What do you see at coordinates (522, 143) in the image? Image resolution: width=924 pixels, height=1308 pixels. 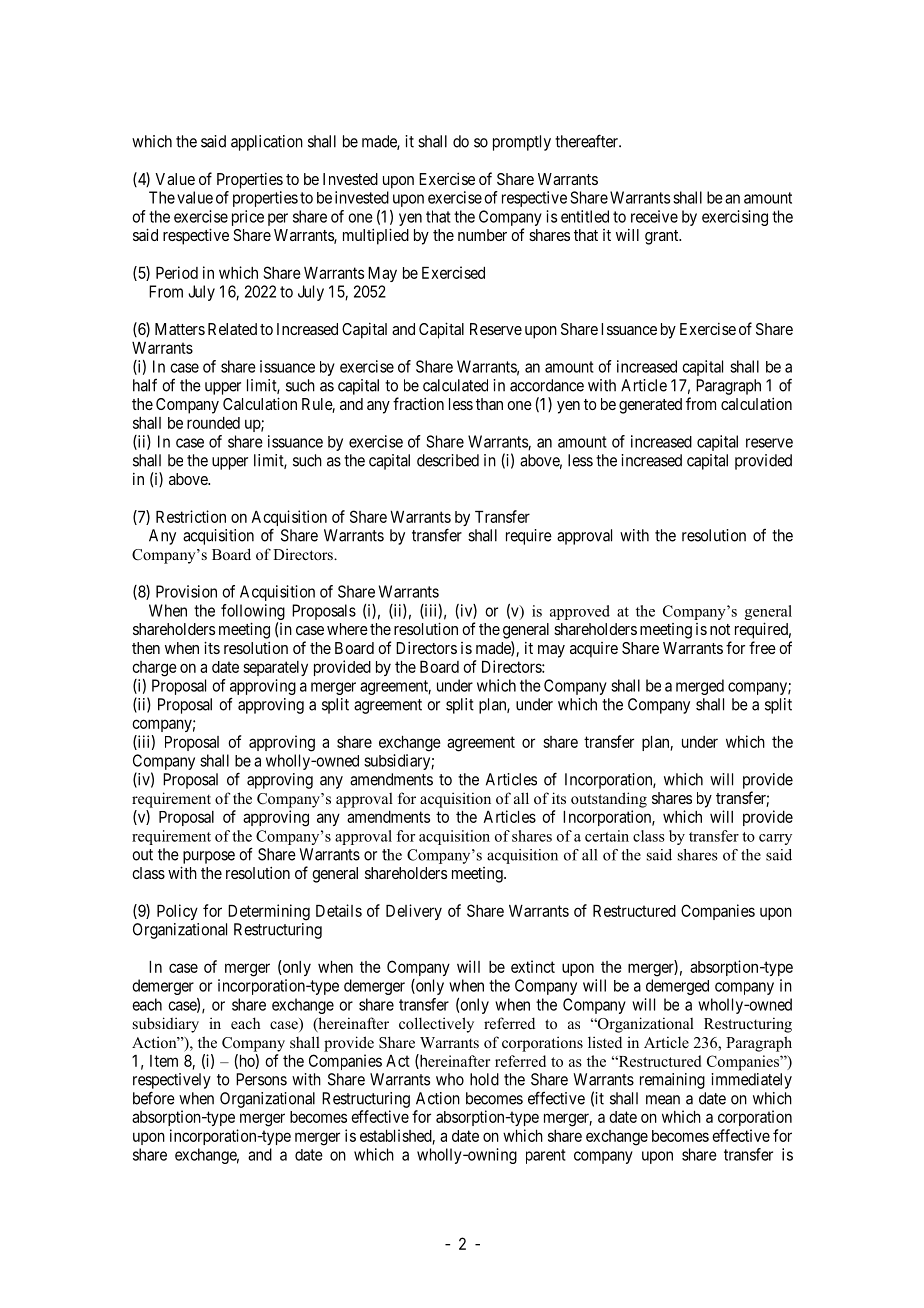 I see `promptly` at bounding box center [522, 143].
